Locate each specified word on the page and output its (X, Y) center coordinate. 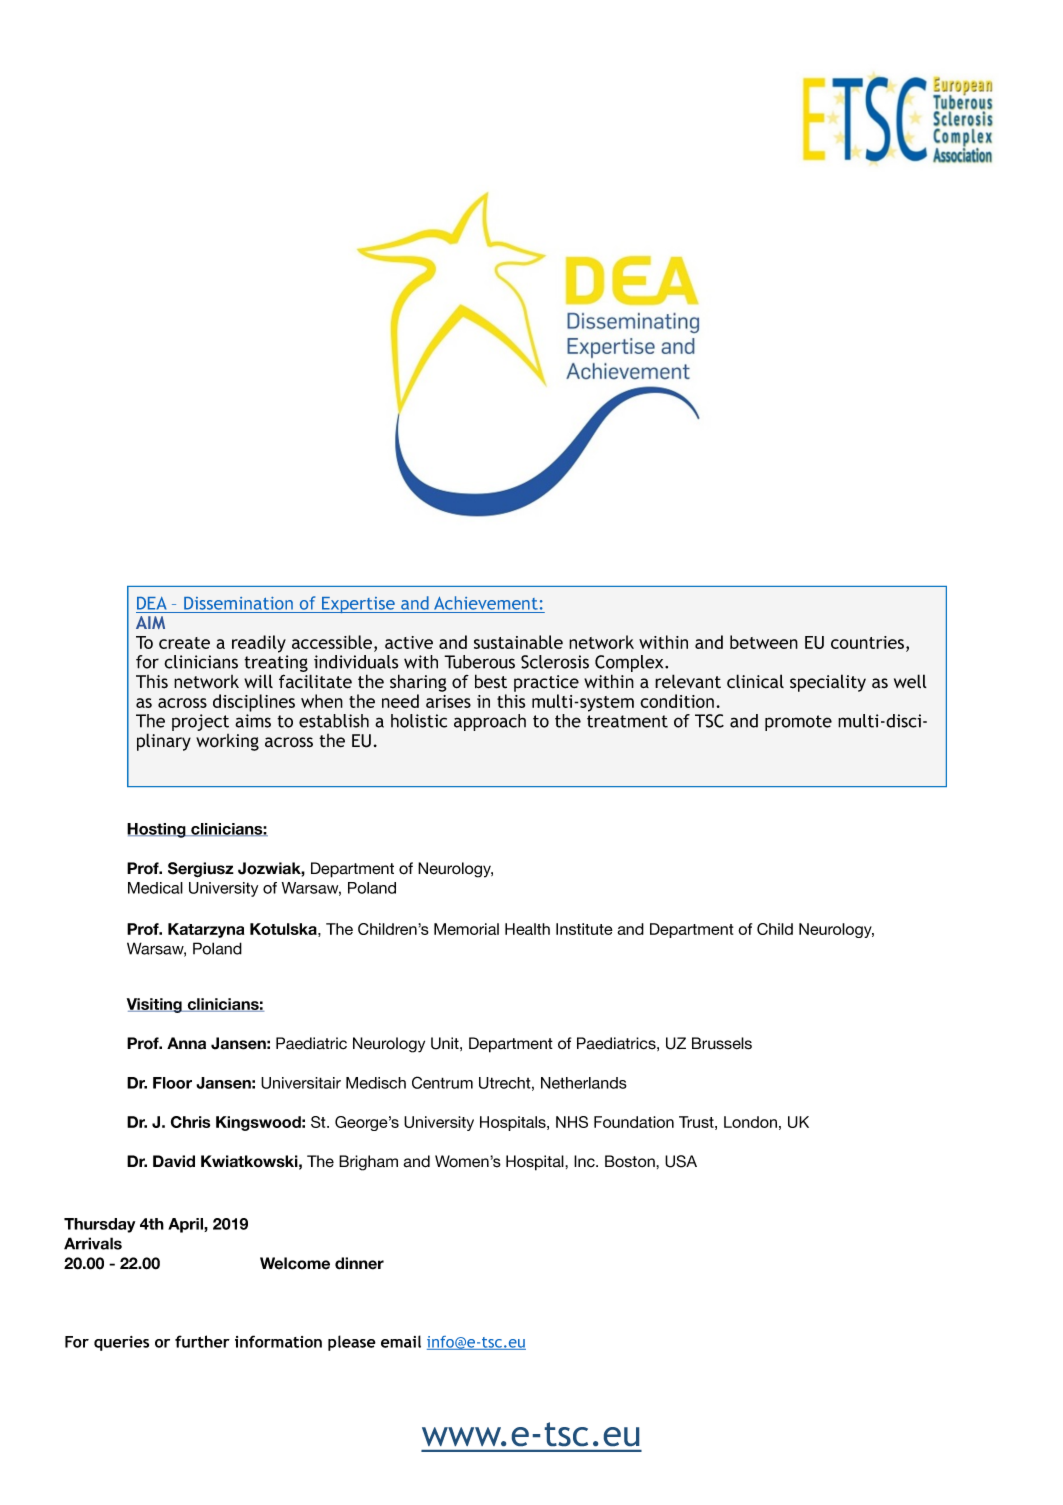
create (184, 643)
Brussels (722, 1043)
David (174, 1161)
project (200, 722)
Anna (186, 1043)
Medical (155, 888)
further (202, 1341)
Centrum (442, 1082)
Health (527, 929)
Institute (584, 929)
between (764, 642)
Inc (585, 1161)
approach (490, 722)
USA (681, 1161)
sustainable (518, 642)
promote (798, 723)
